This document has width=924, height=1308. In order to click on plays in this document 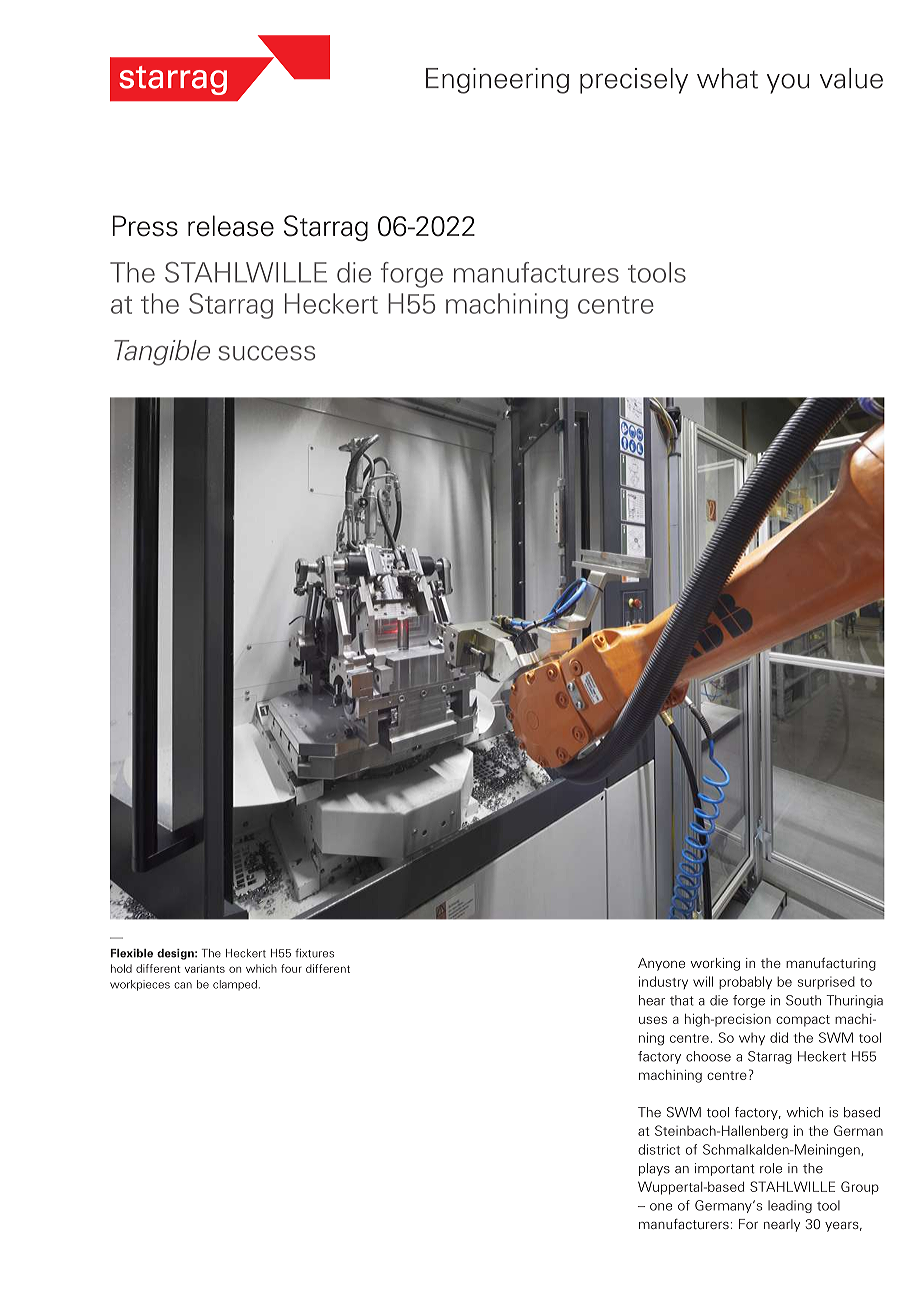, I will do `click(654, 1169)`.
